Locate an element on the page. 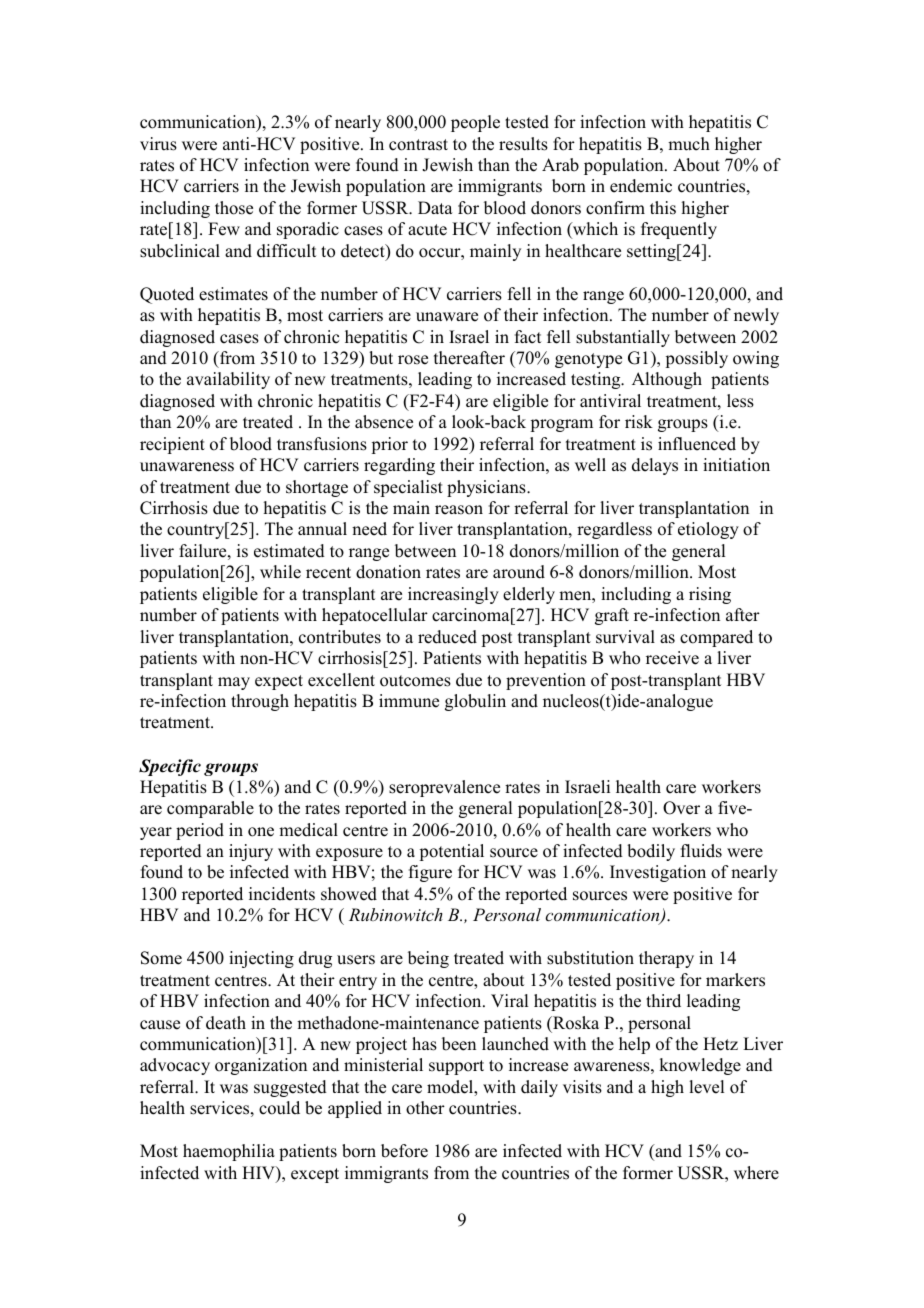 The height and width of the page is (1308, 924). those is located at coordinates (234, 208).
